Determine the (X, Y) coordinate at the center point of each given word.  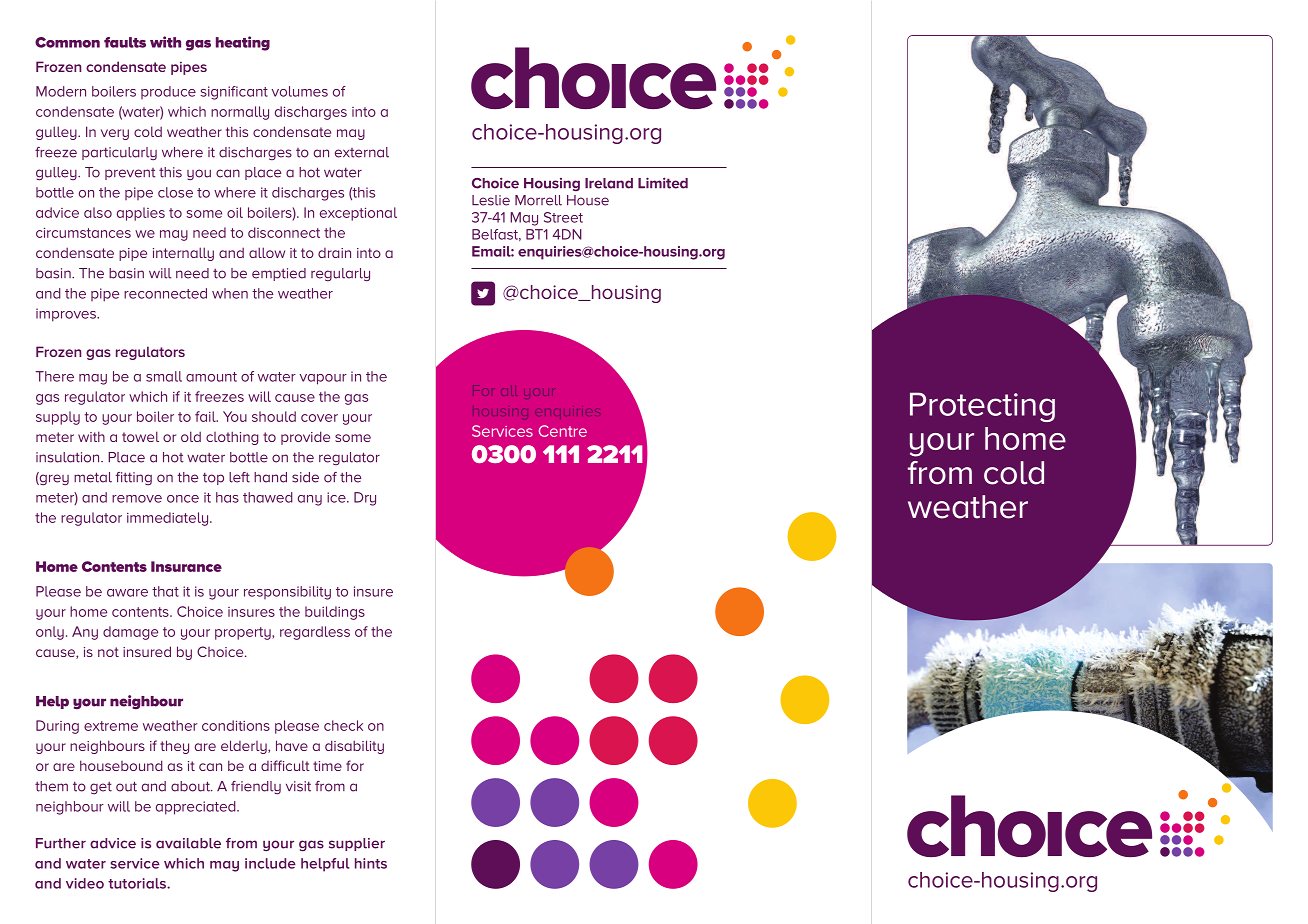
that (165, 591)
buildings (335, 613)
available (188, 843)
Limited (663, 183)
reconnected (165, 293)
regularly (340, 274)
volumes (300, 91)
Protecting (982, 407)
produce (168, 92)
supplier (357, 844)
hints (371, 863)
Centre (563, 431)
